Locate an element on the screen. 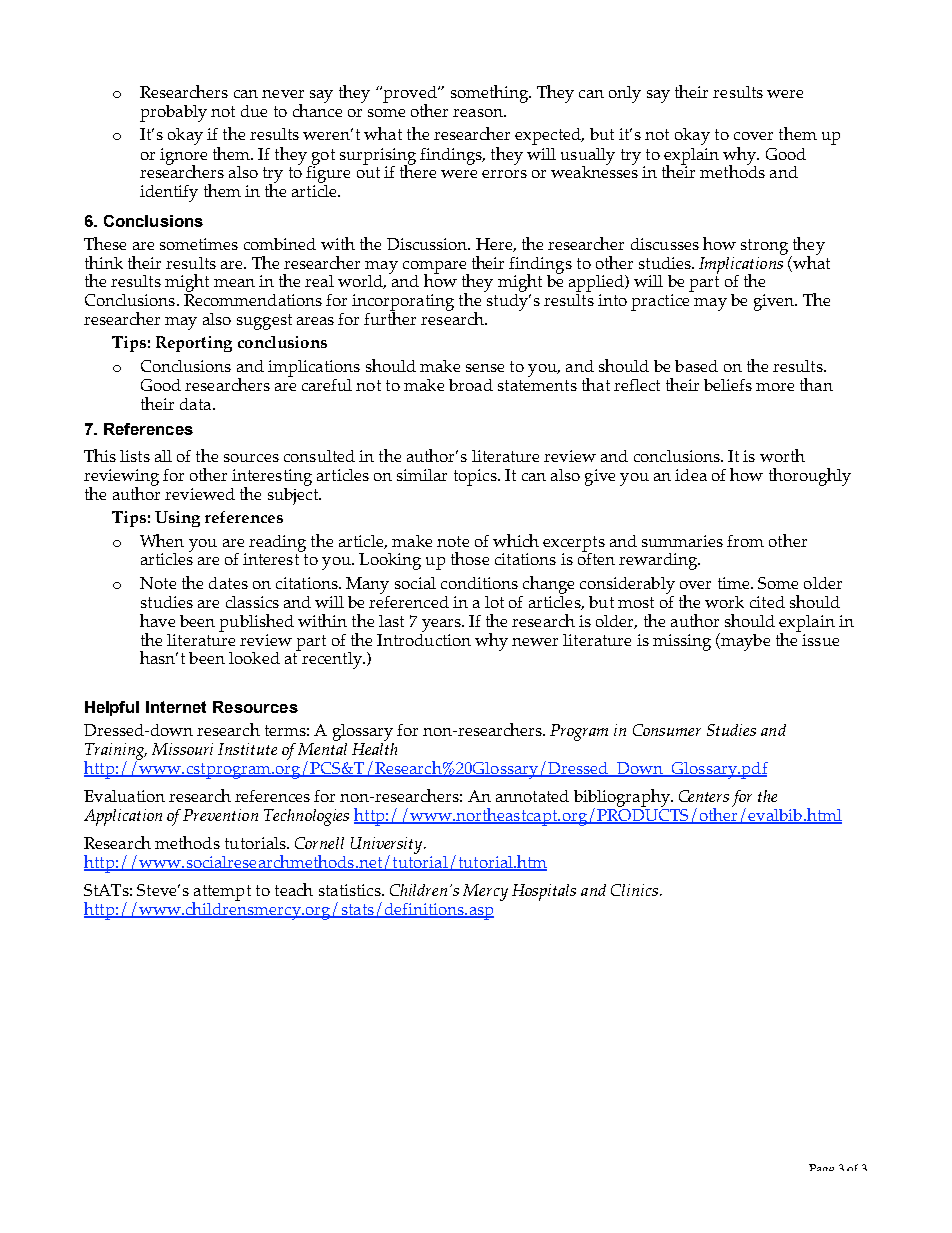 Image resolution: width=952 pixels, height=1233 pixels. sense is located at coordinates (485, 368).
